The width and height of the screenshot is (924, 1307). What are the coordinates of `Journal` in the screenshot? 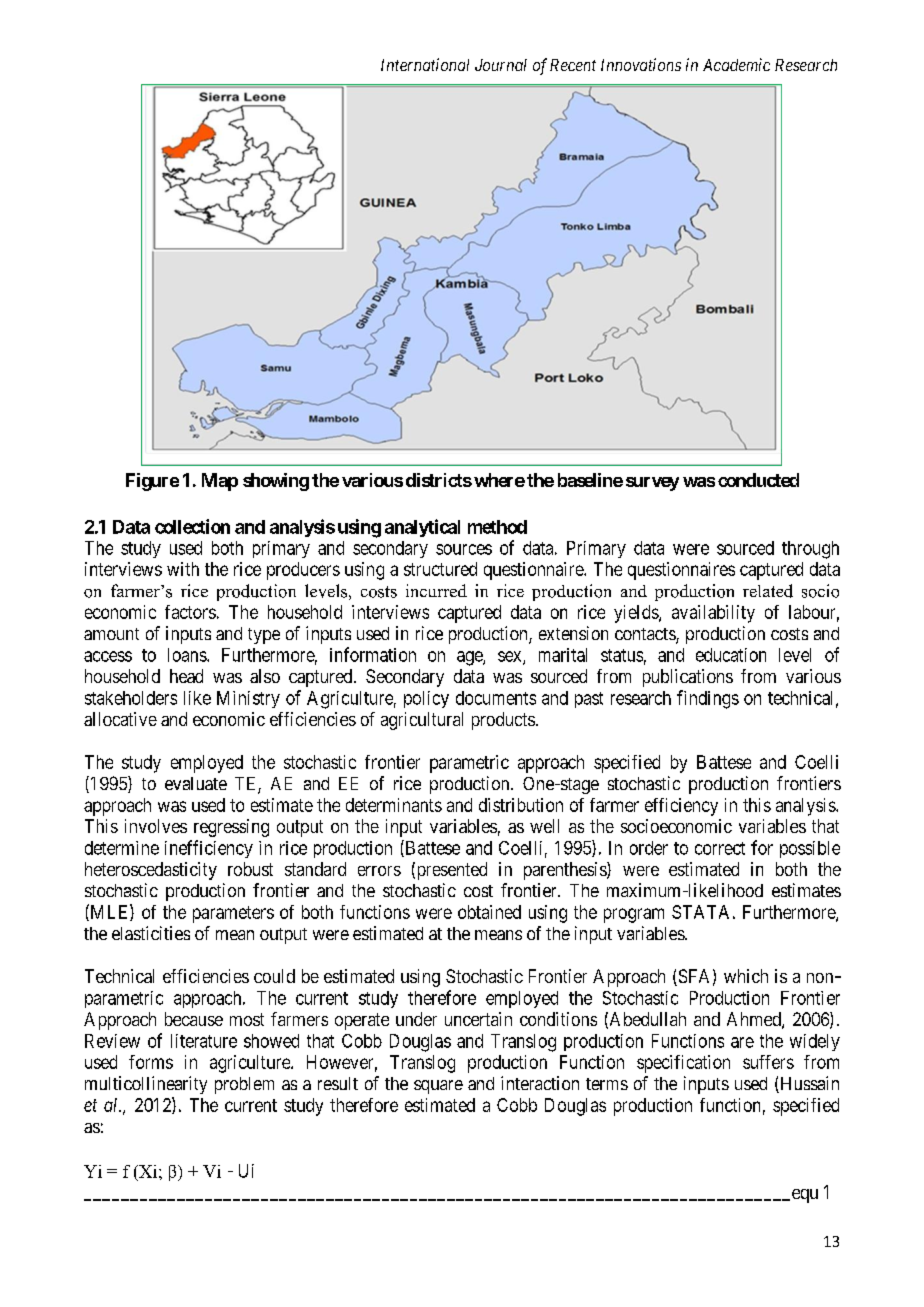 It's located at (501, 65).
